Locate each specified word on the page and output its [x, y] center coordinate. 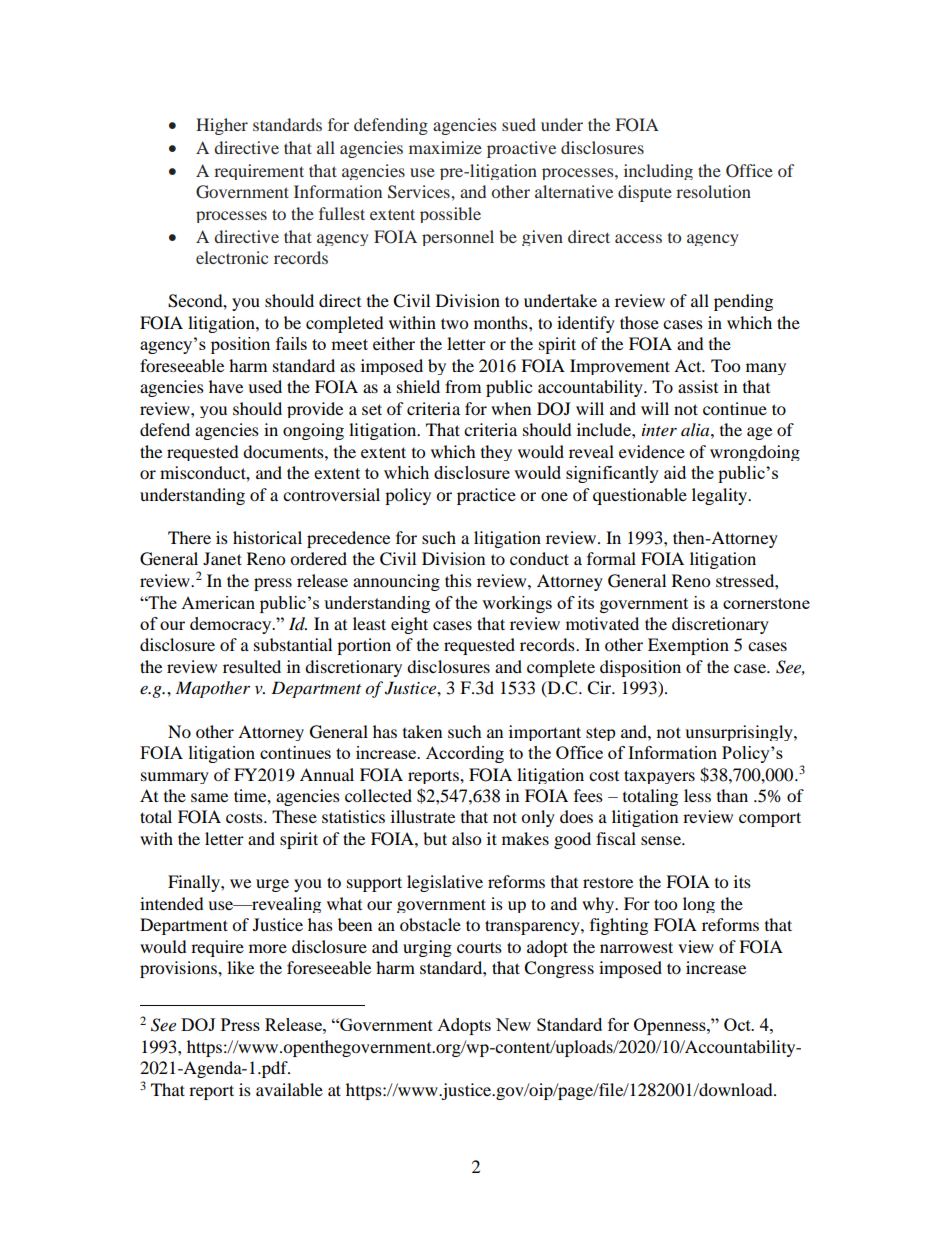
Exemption [688, 646]
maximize [445, 147]
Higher [222, 126]
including [658, 172]
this [458, 580]
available [289, 1089]
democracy [232, 625]
